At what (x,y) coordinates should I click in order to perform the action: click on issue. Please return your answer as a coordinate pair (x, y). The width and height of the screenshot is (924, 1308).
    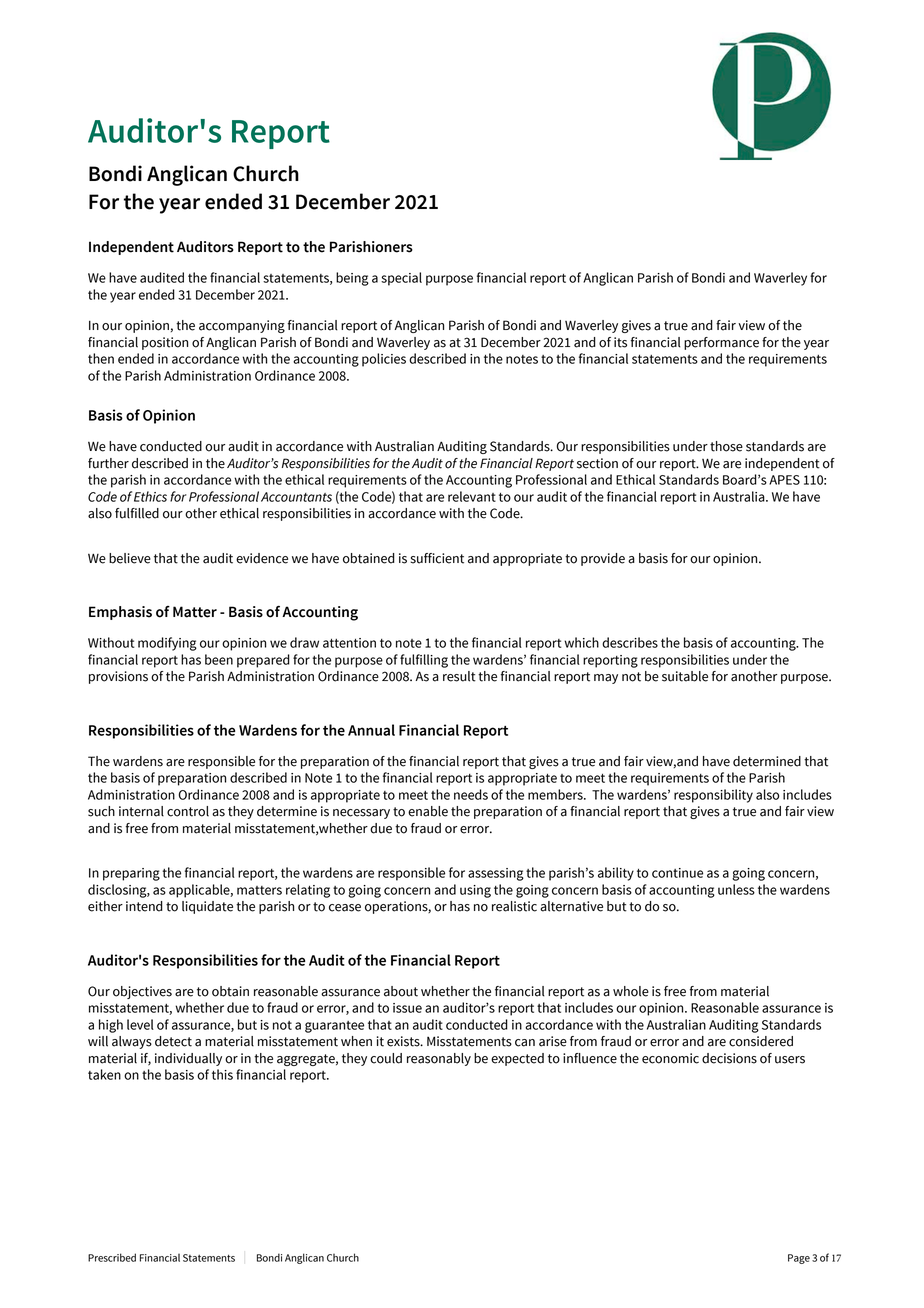
    Looking at the image, I should click on (407, 1008).
